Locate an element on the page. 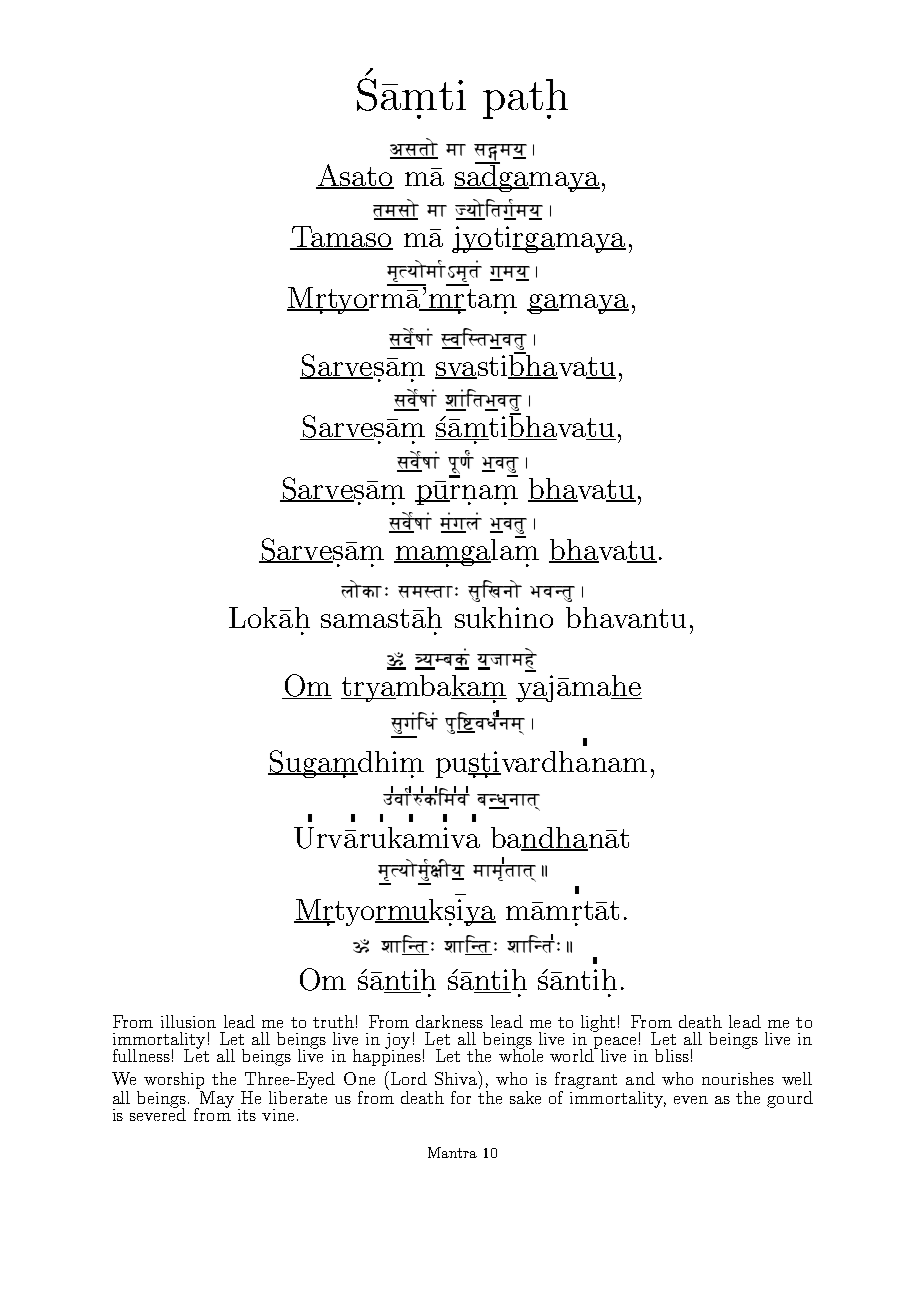 This page has height=1308, width=924. peace is located at coordinates (613, 1044).
